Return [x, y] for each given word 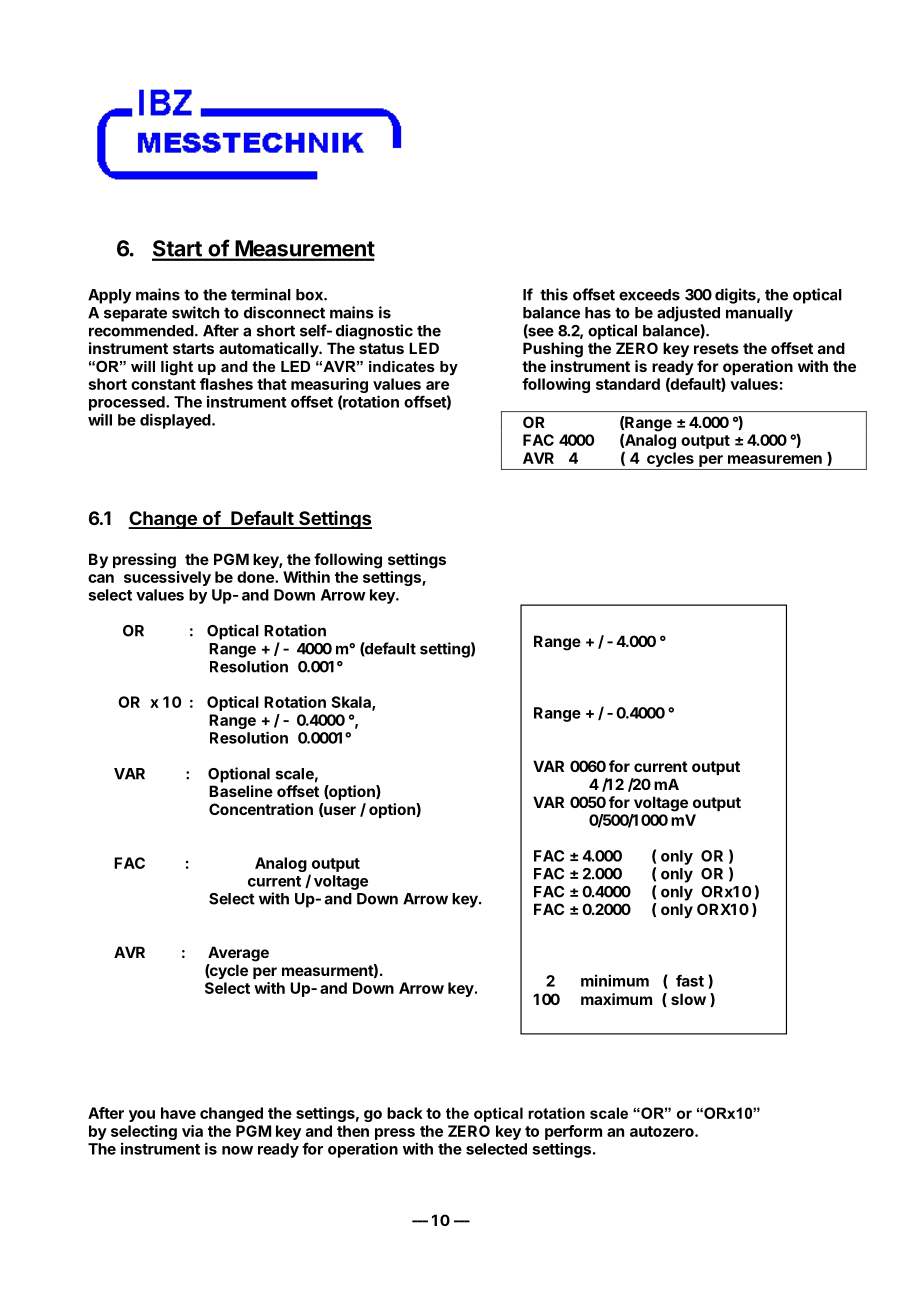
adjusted [688, 314]
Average [238, 954]
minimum [615, 980]
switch [195, 312]
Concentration [261, 809]
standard [628, 384]
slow [688, 999]
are [437, 385]
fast [690, 980]
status [381, 348]
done [256, 577]
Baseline [241, 791]
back [405, 1113]
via [192, 1131]
